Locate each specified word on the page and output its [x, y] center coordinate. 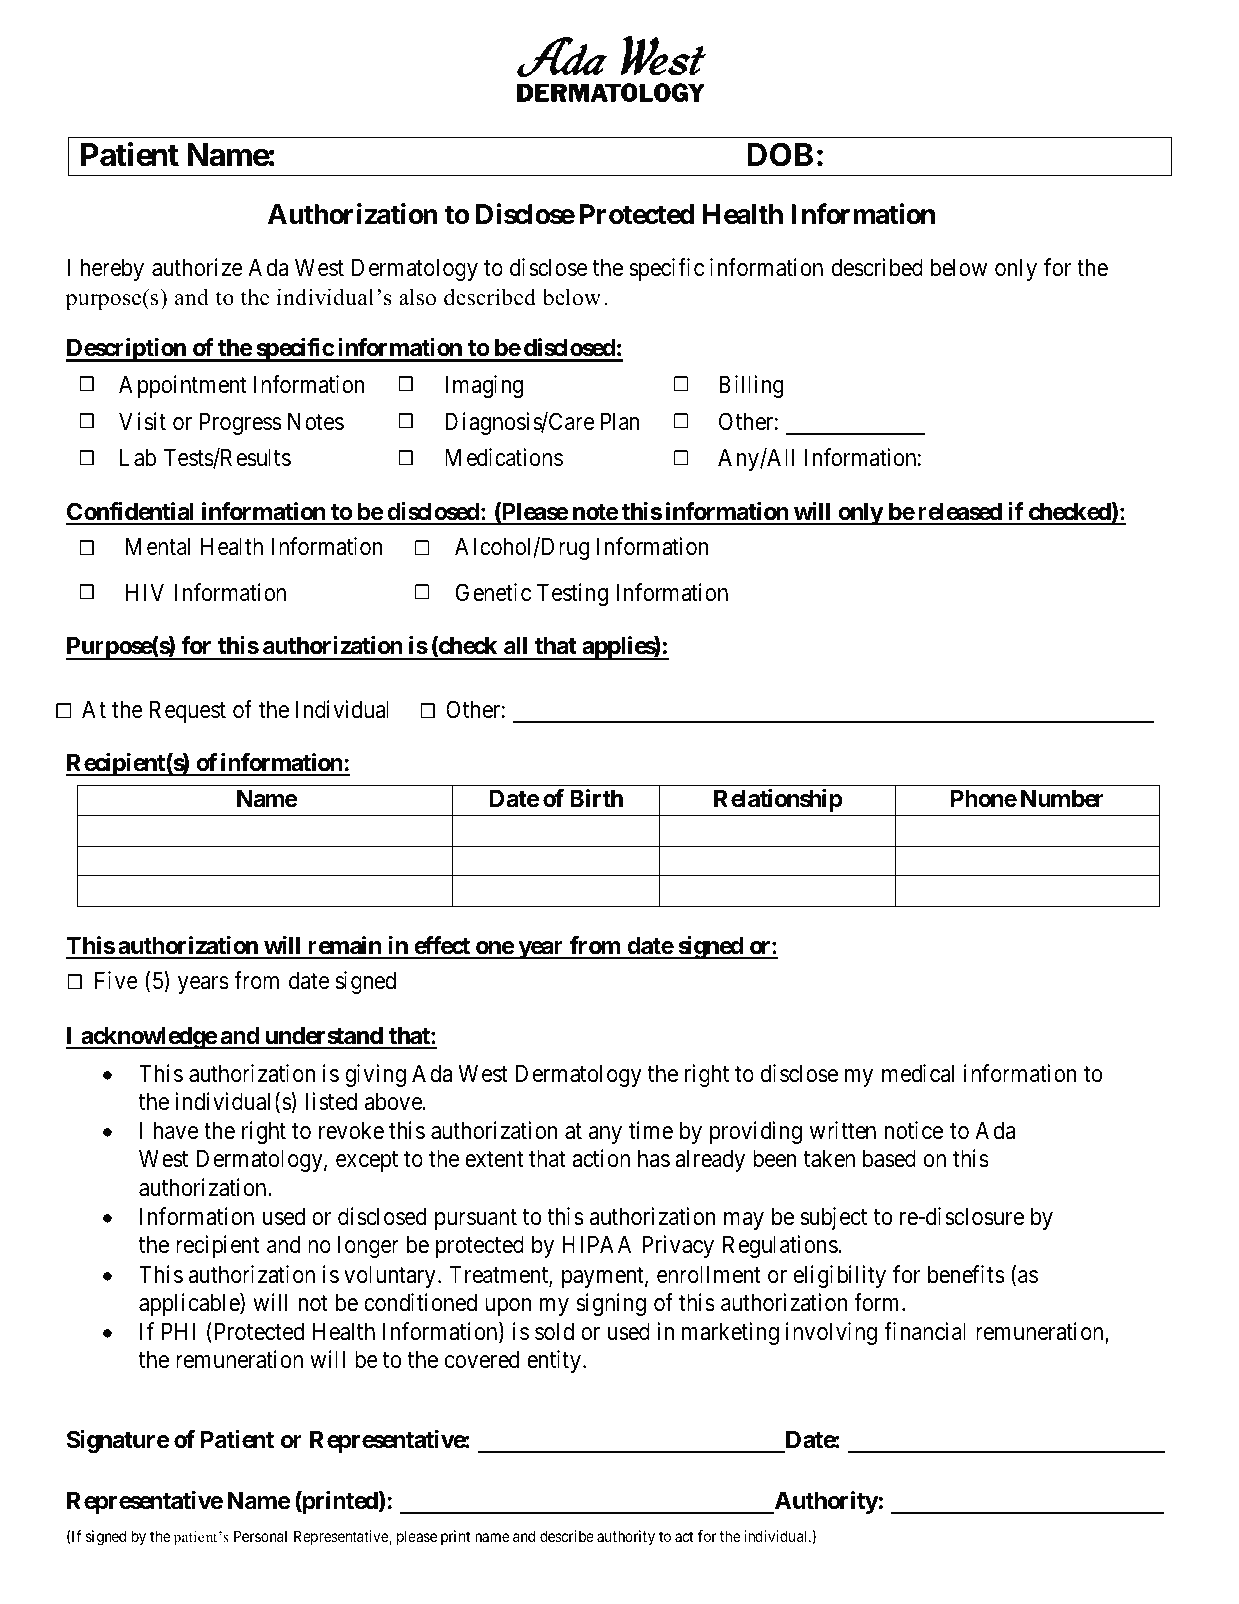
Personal [260, 1536]
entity [554, 1361]
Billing [751, 386]
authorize [197, 267]
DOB [780, 155]
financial [925, 1331]
